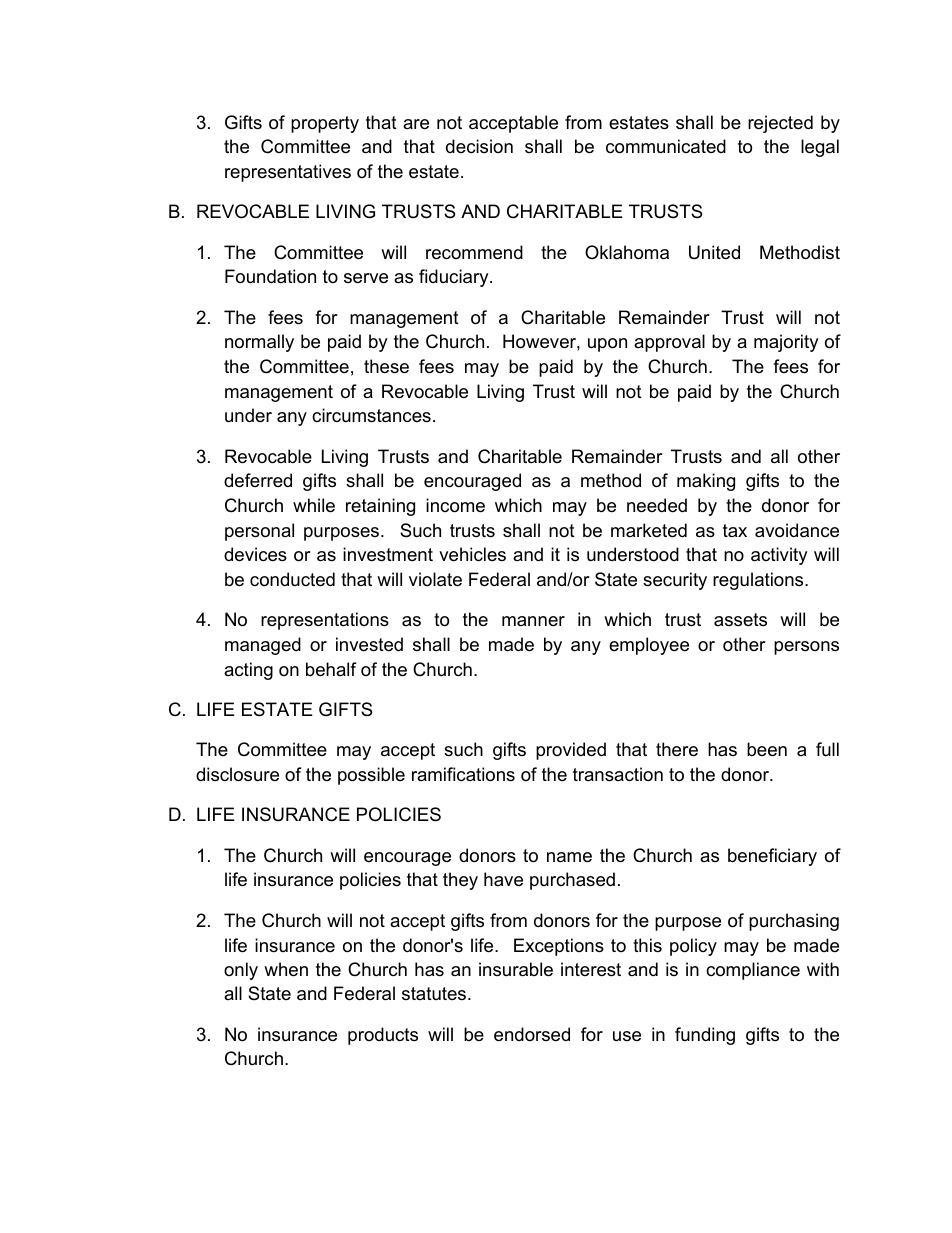  I want to click on making, so click(706, 482).
